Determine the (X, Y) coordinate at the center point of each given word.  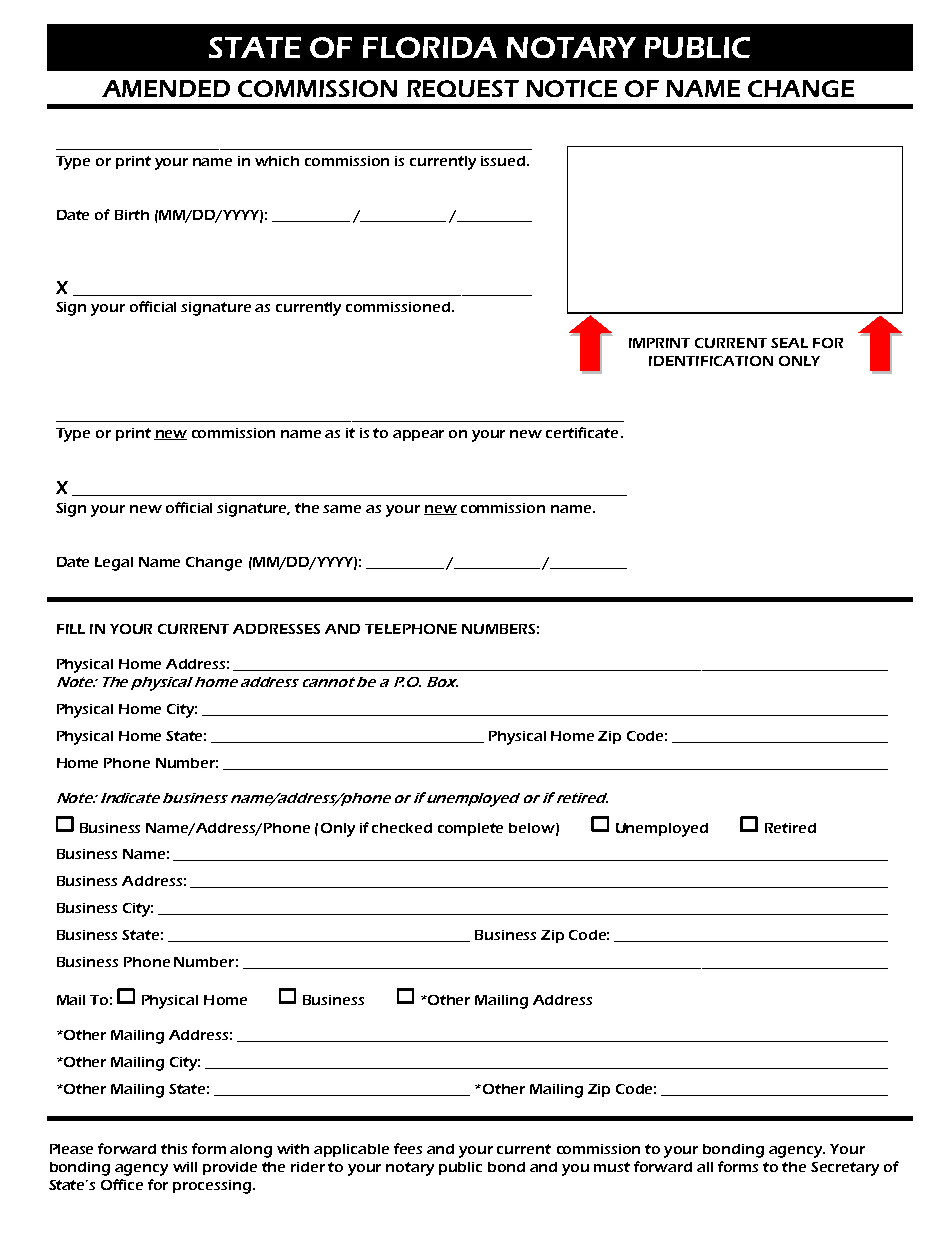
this (174, 1149)
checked (402, 828)
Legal (114, 564)
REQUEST (463, 88)
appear (418, 435)
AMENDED (166, 88)
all (705, 1167)
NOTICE (571, 88)
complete (470, 829)
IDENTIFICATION (711, 361)
